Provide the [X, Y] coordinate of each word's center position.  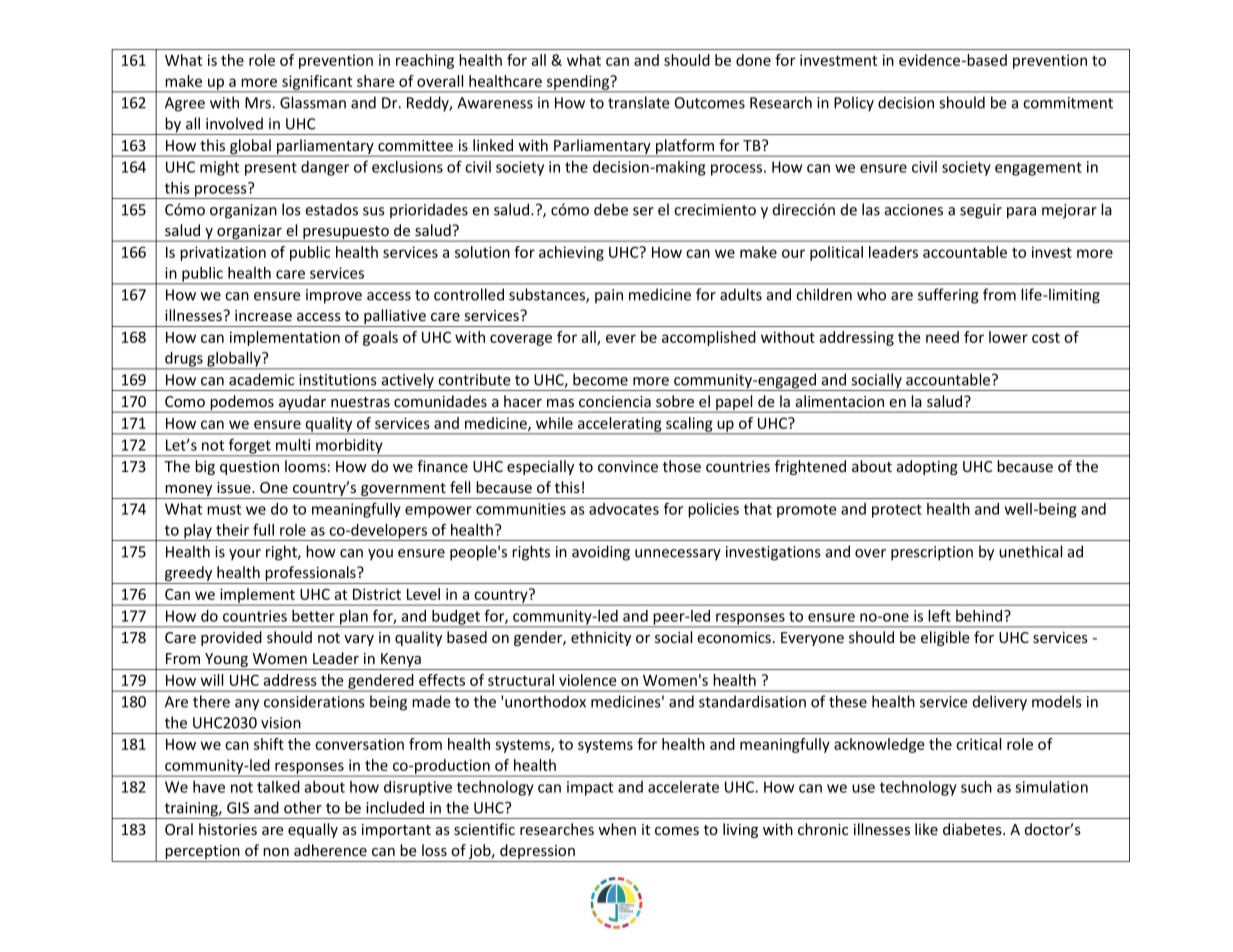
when [617, 829]
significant [317, 83]
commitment [1068, 103]
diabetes [973, 829]
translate [639, 102]
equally [313, 830]
